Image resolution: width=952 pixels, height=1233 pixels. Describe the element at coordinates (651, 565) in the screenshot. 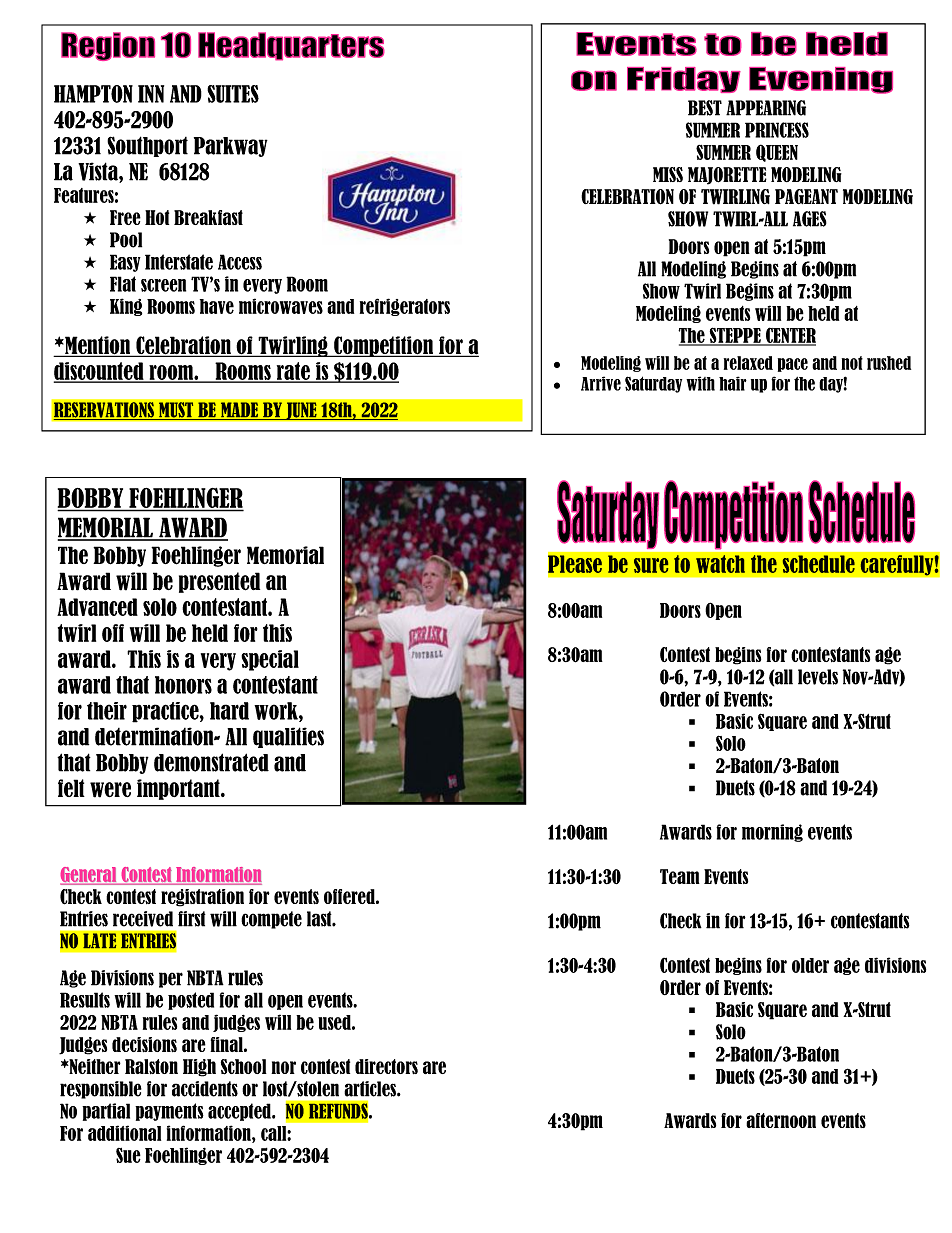

I see `sure` at that location.
